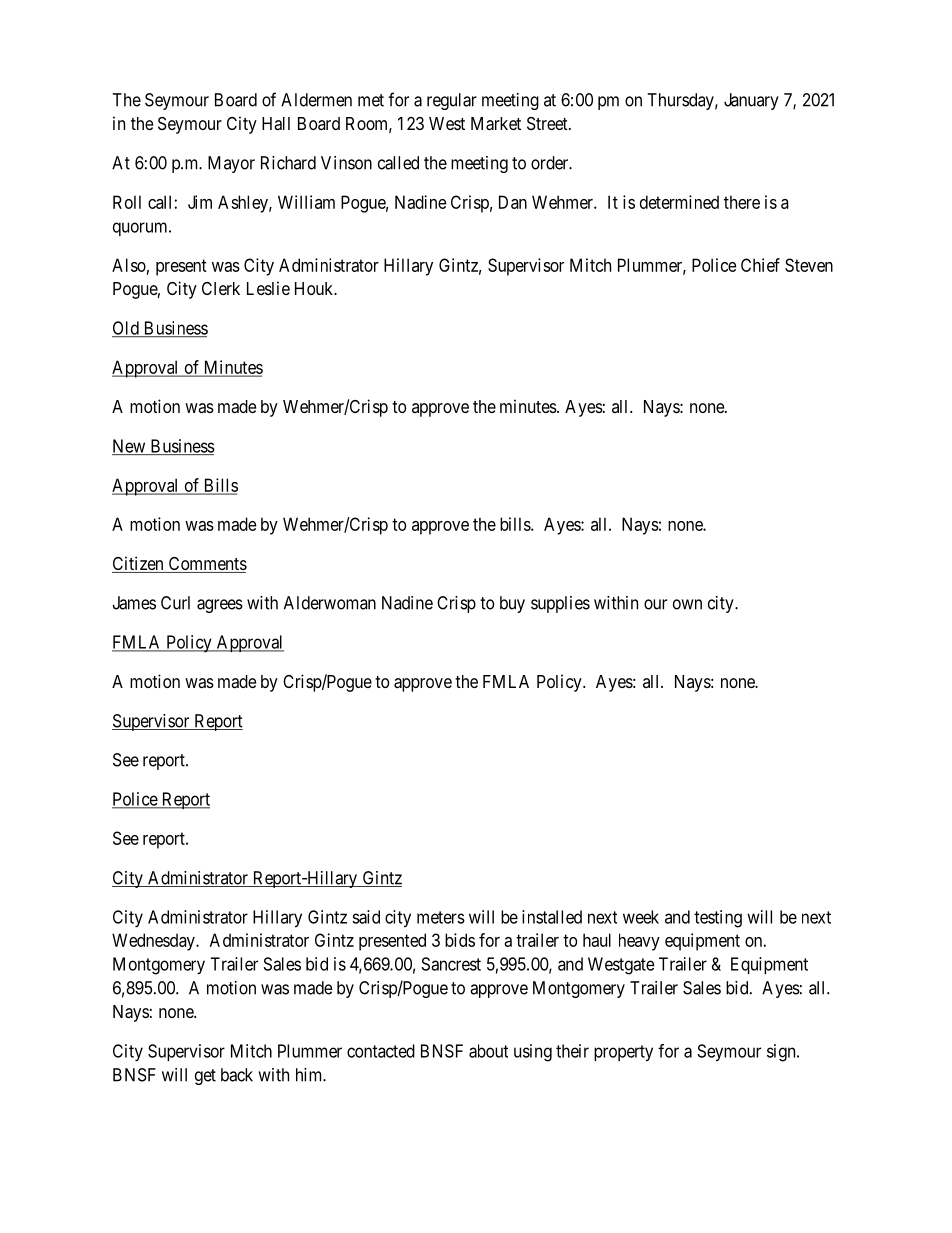 Image resolution: width=952 pixels, height=1233 pixels. What do you see at coordinates (751, 101) in the screenshot?
I see `January` at bounding box center [751, 101].
